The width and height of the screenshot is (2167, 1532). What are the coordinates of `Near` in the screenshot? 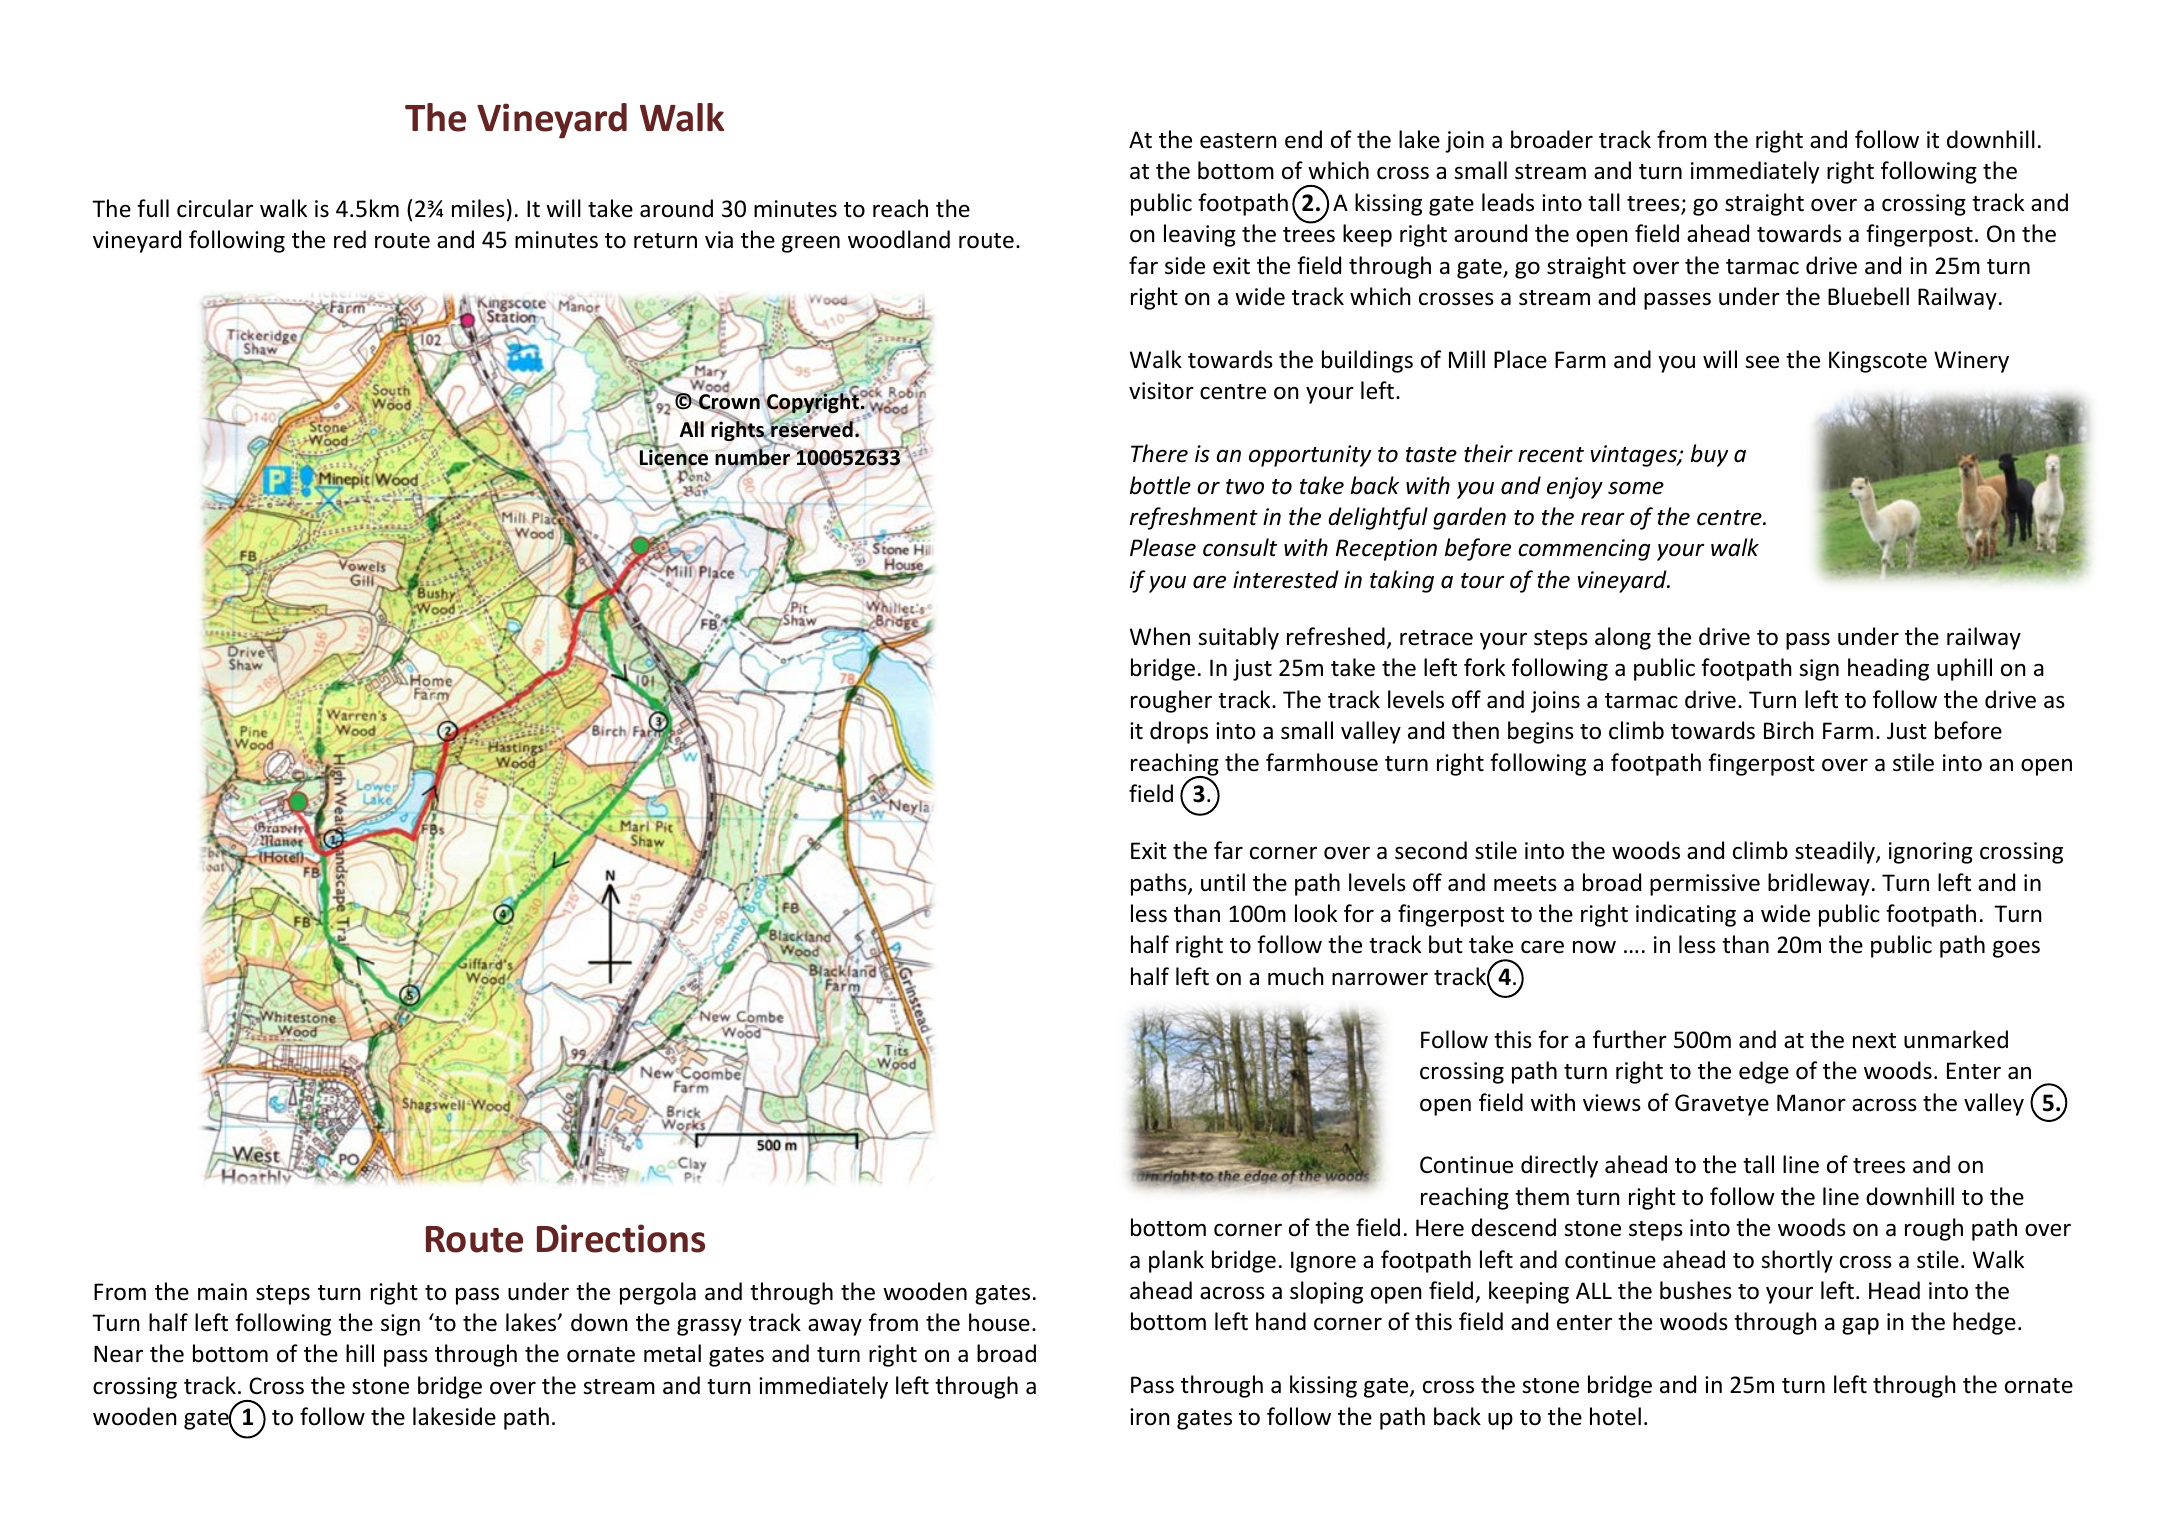 It's located at (118, 1354).
